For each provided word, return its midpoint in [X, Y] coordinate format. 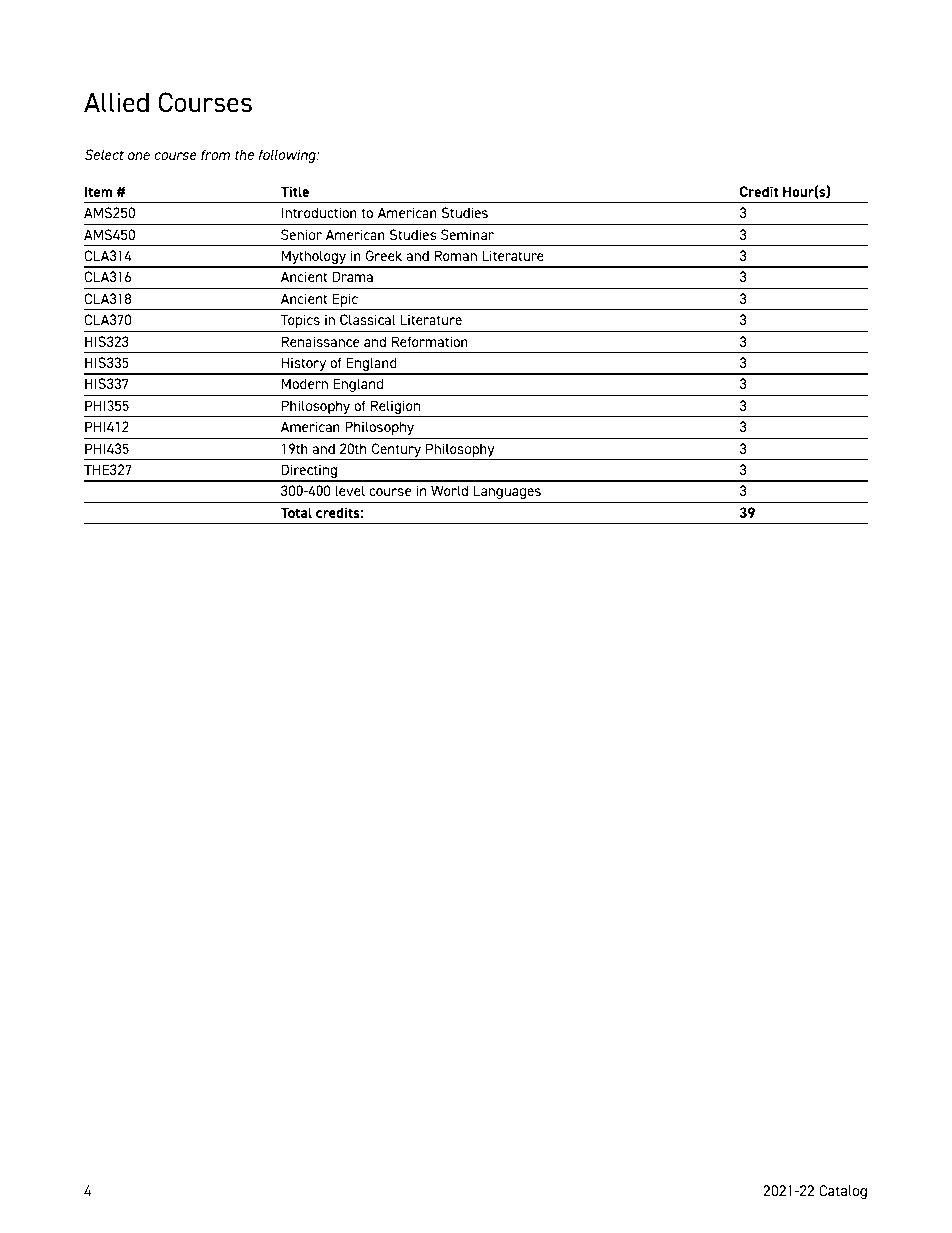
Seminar [467, 234]
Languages [507, 492]
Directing [309, 472]
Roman [455, 255]
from [215, 154]
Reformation [430, 341]
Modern [304, 383]
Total [296, 512]
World [449, 490]
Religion [396, 408]
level [350, 490]
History [304, 365]
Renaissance [320, 341]
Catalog [843, 1192]
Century [396, 450]
